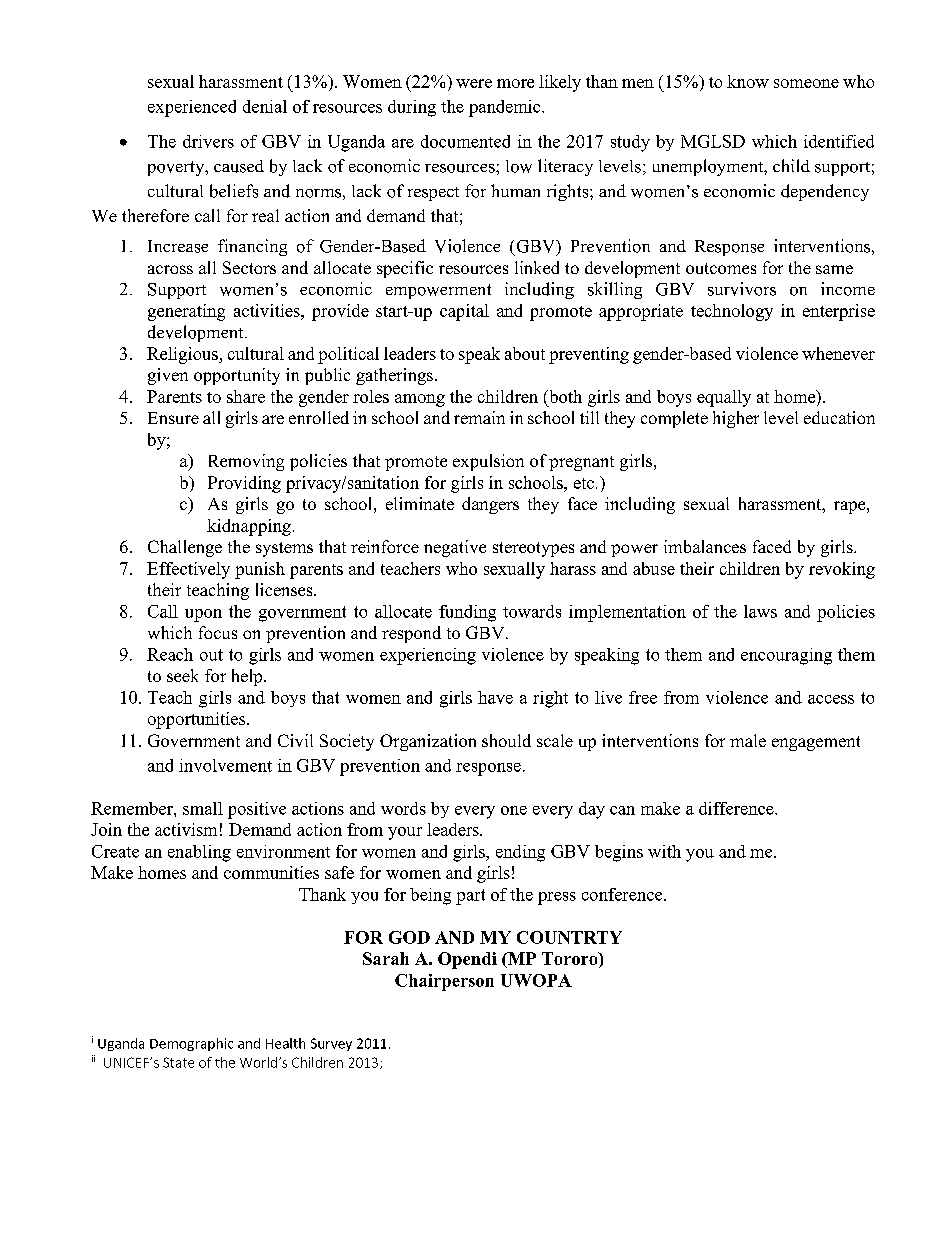 The image size is (952, 1233). I want to click on Ensure, so click(173, 418).
